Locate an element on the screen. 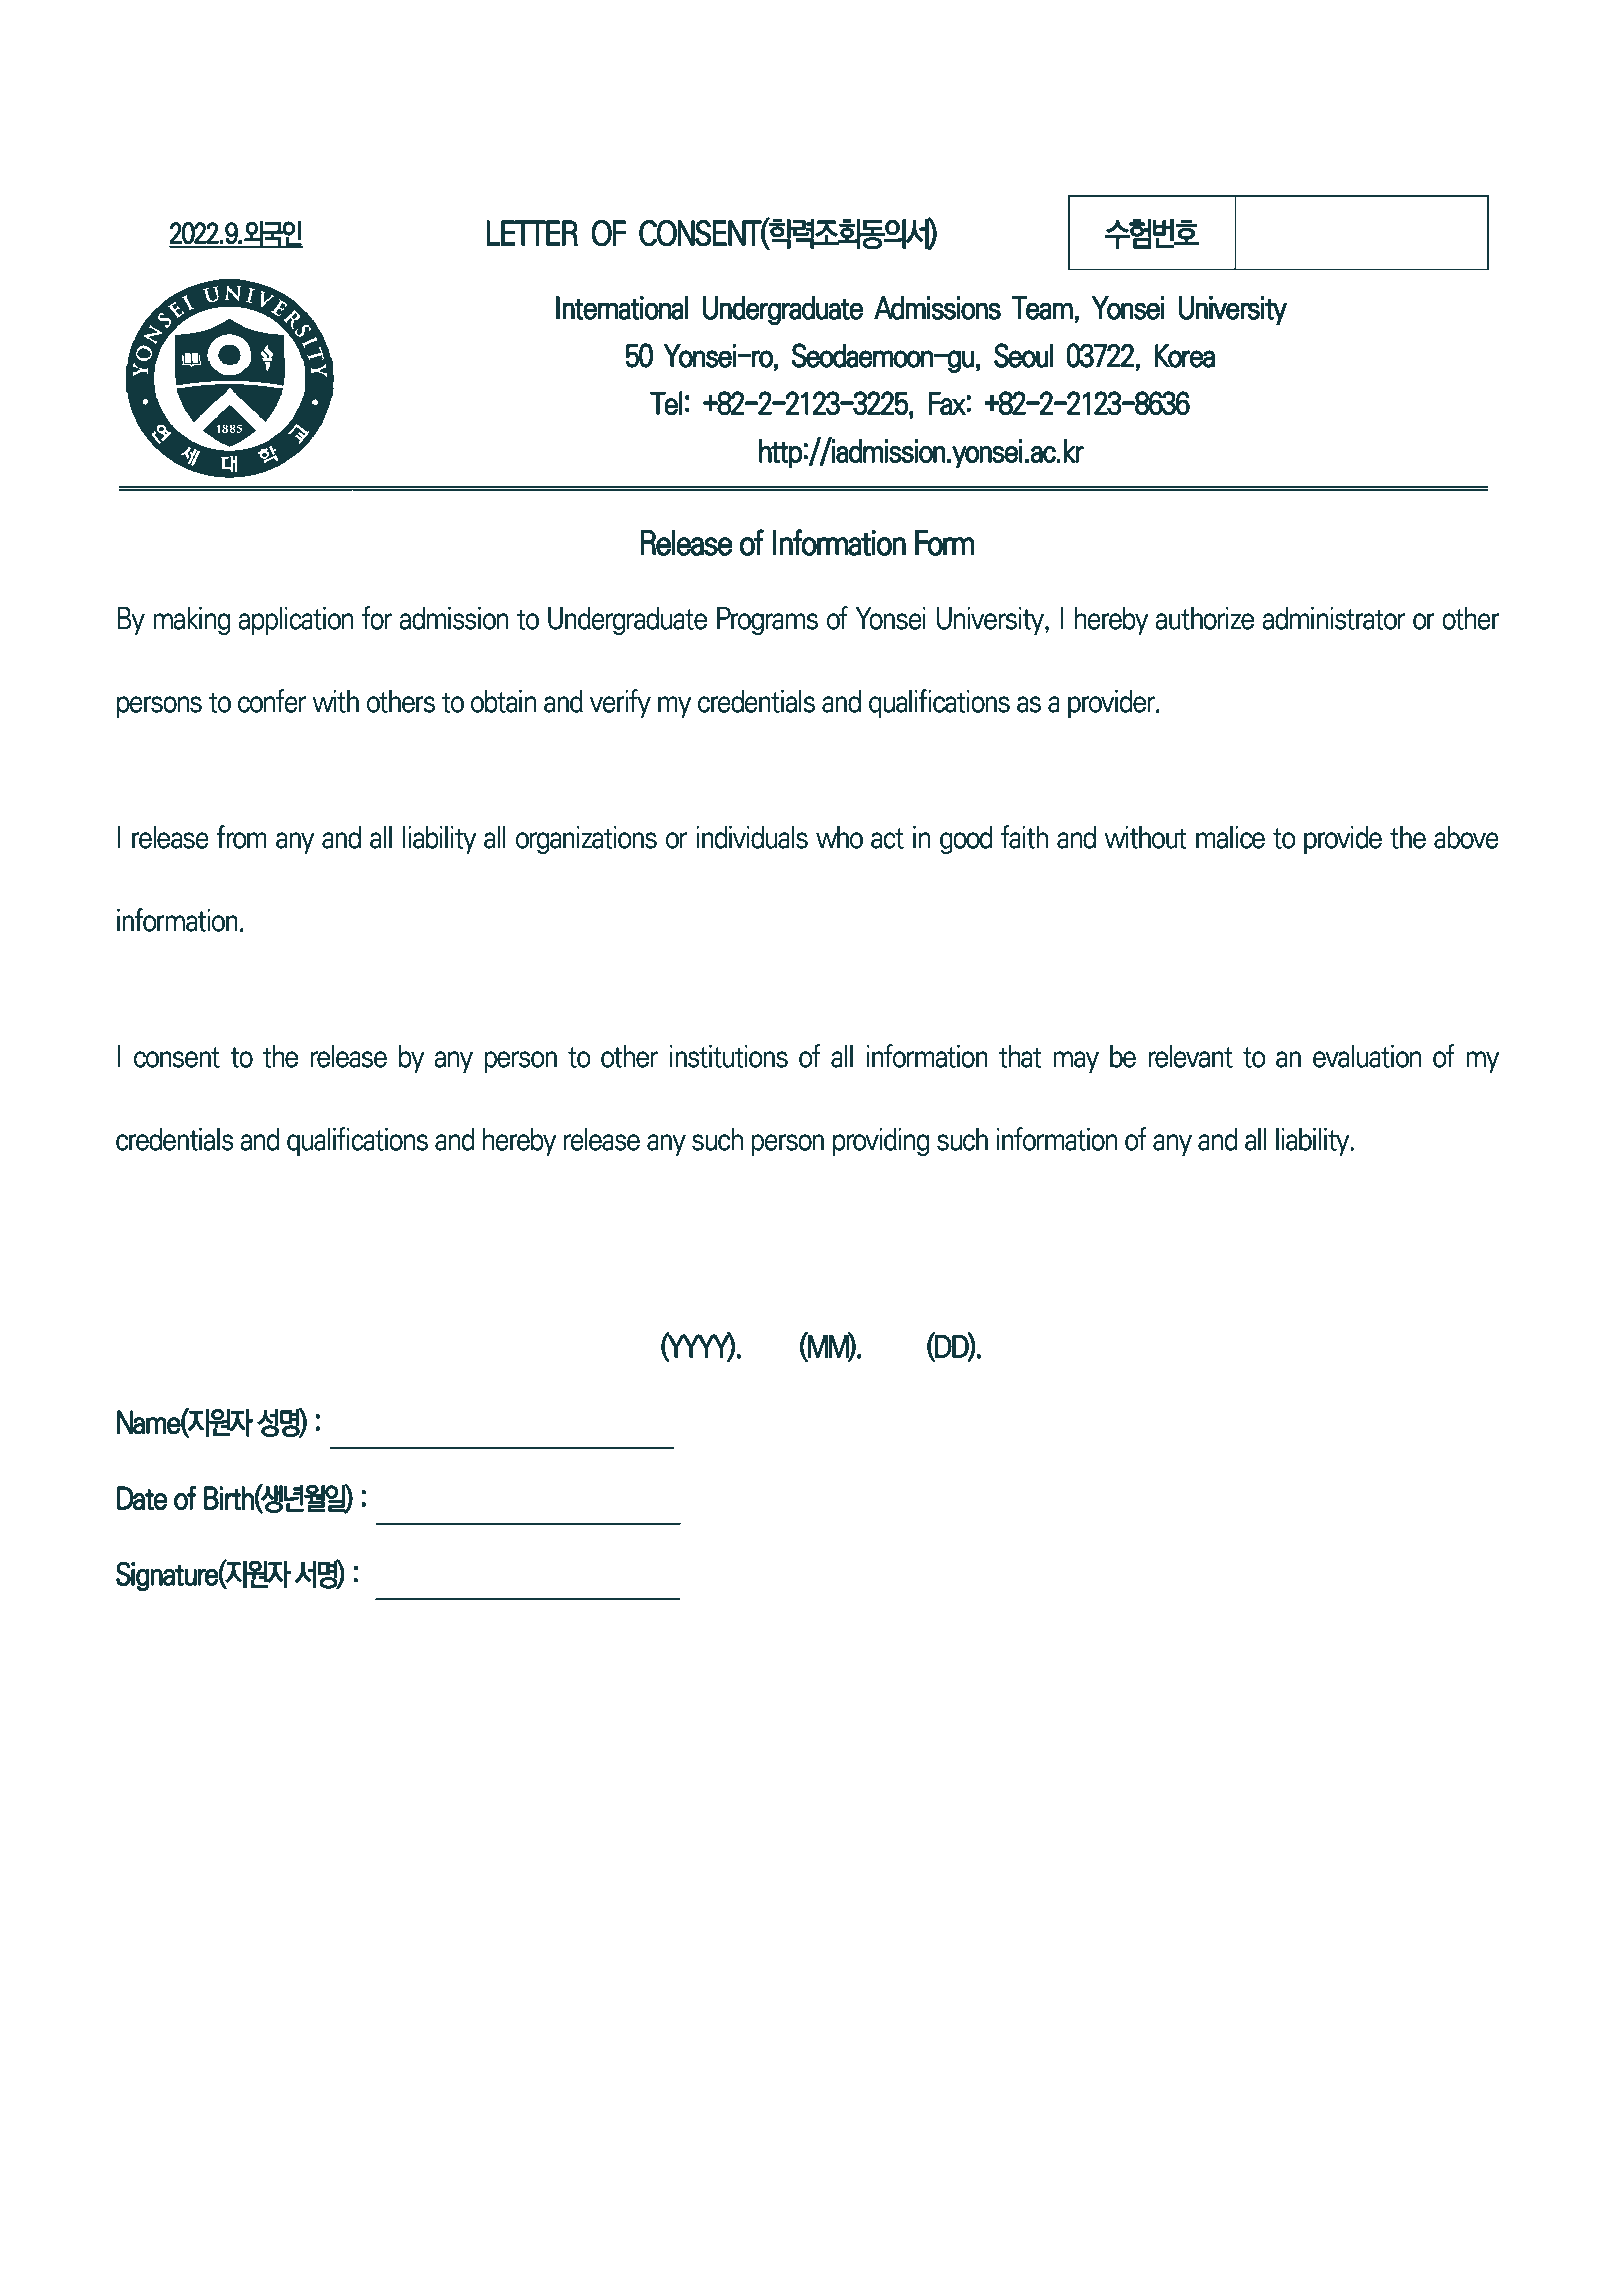 The width and height of the screenshot is (1615, 2285). LETTER is located at coordinates (532, 233).
